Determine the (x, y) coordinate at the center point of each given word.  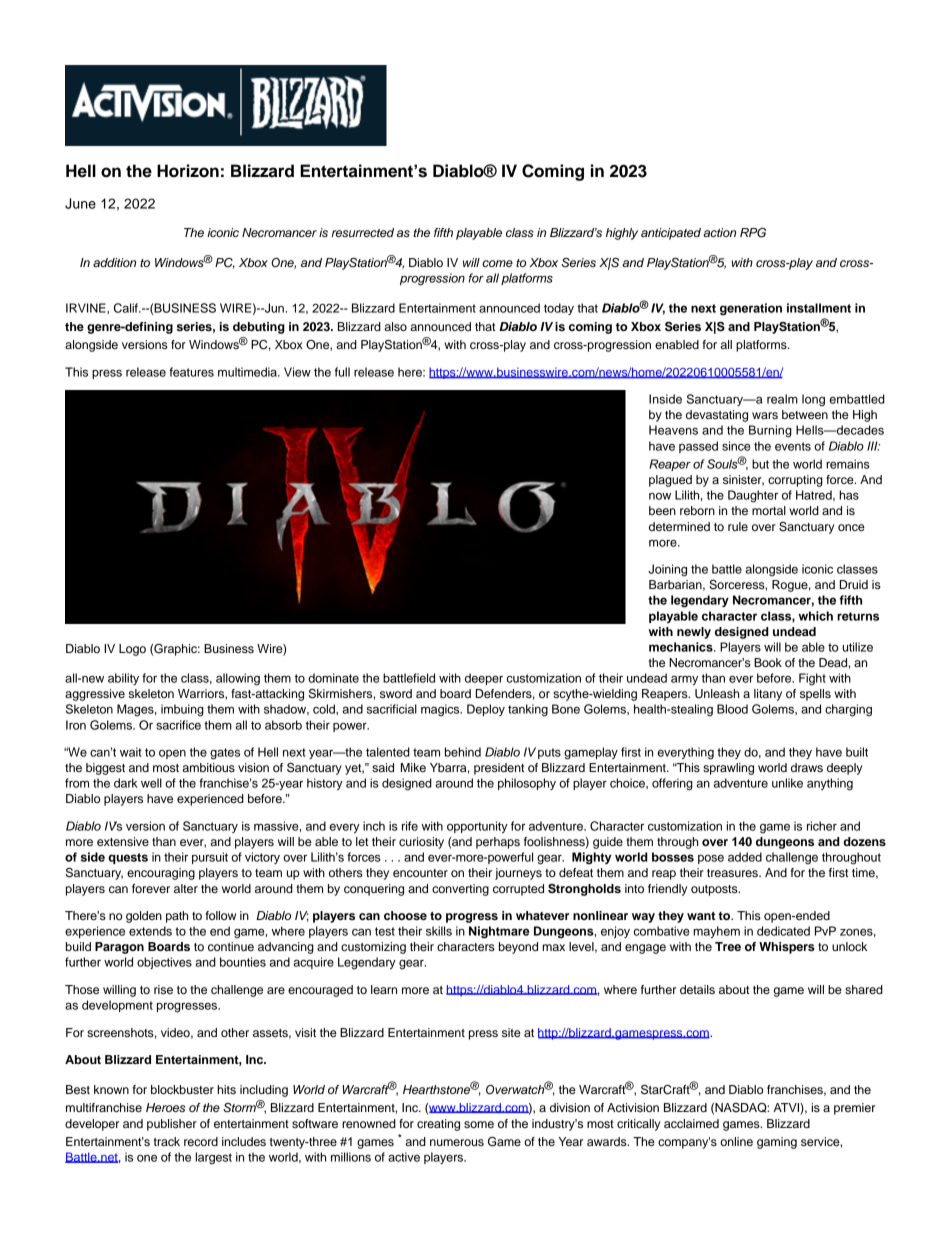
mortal (769, 510)
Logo (132, 650)
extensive (123, 841)
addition (114, 262)
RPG (753, 233)
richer (822, 826)
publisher (172, 1125)
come (497, 263)
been (662, 510)
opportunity (477, 827)
